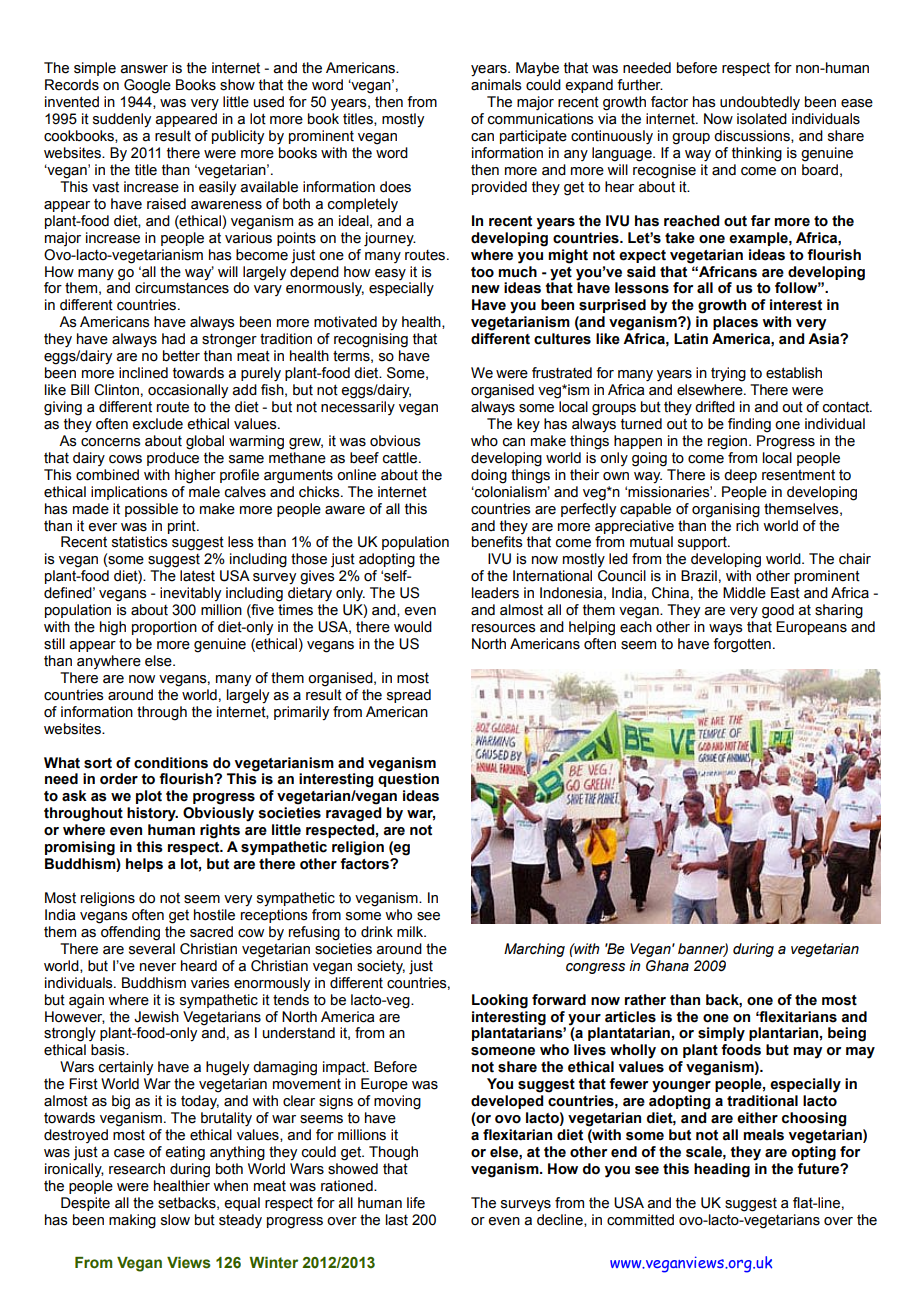 This screenshot has width=924, height=1308. Describe the element at coordinates (528, 425) in the screenshot. I see `key` at that location.
